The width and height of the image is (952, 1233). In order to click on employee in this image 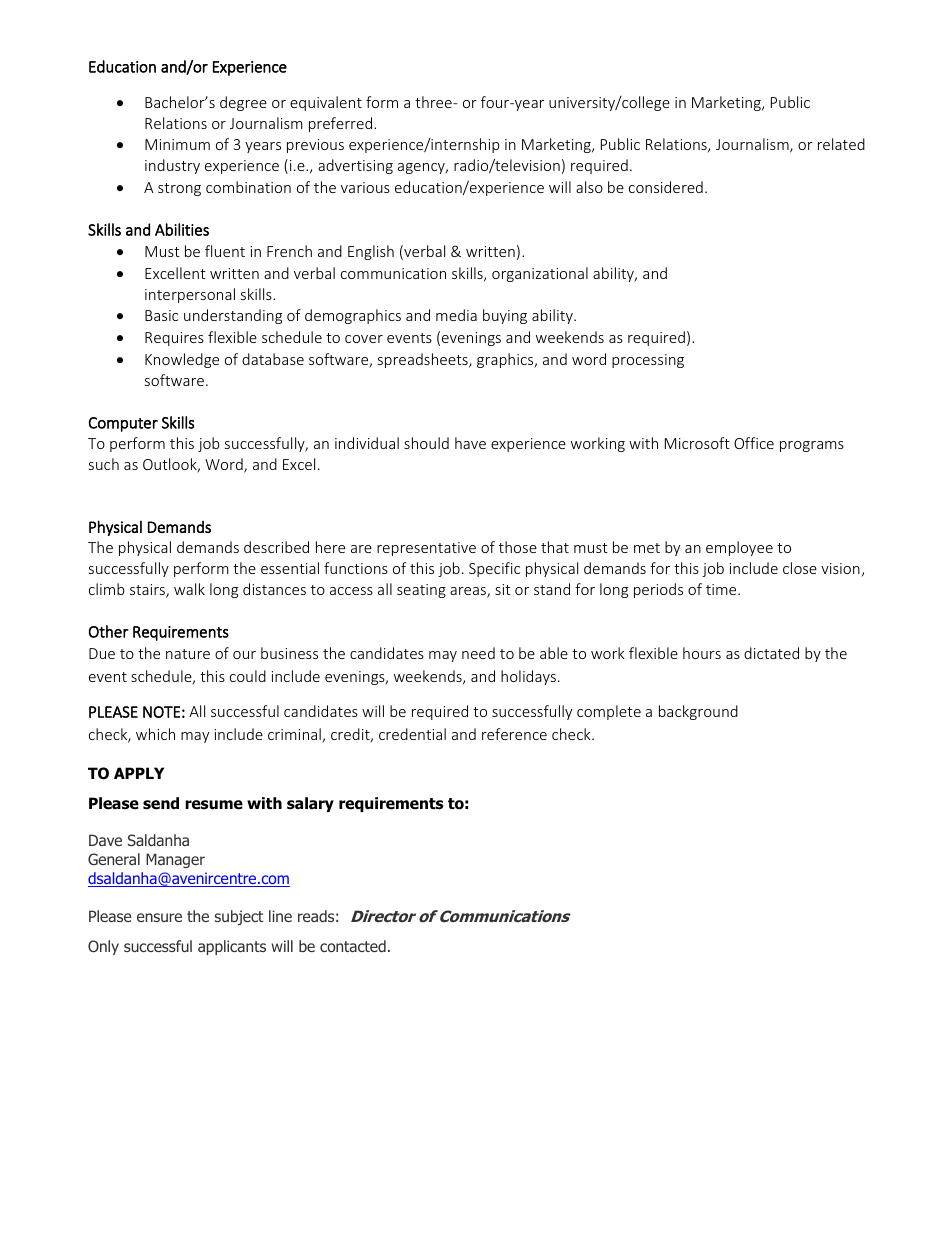, I will do `click(739, 548)`.
